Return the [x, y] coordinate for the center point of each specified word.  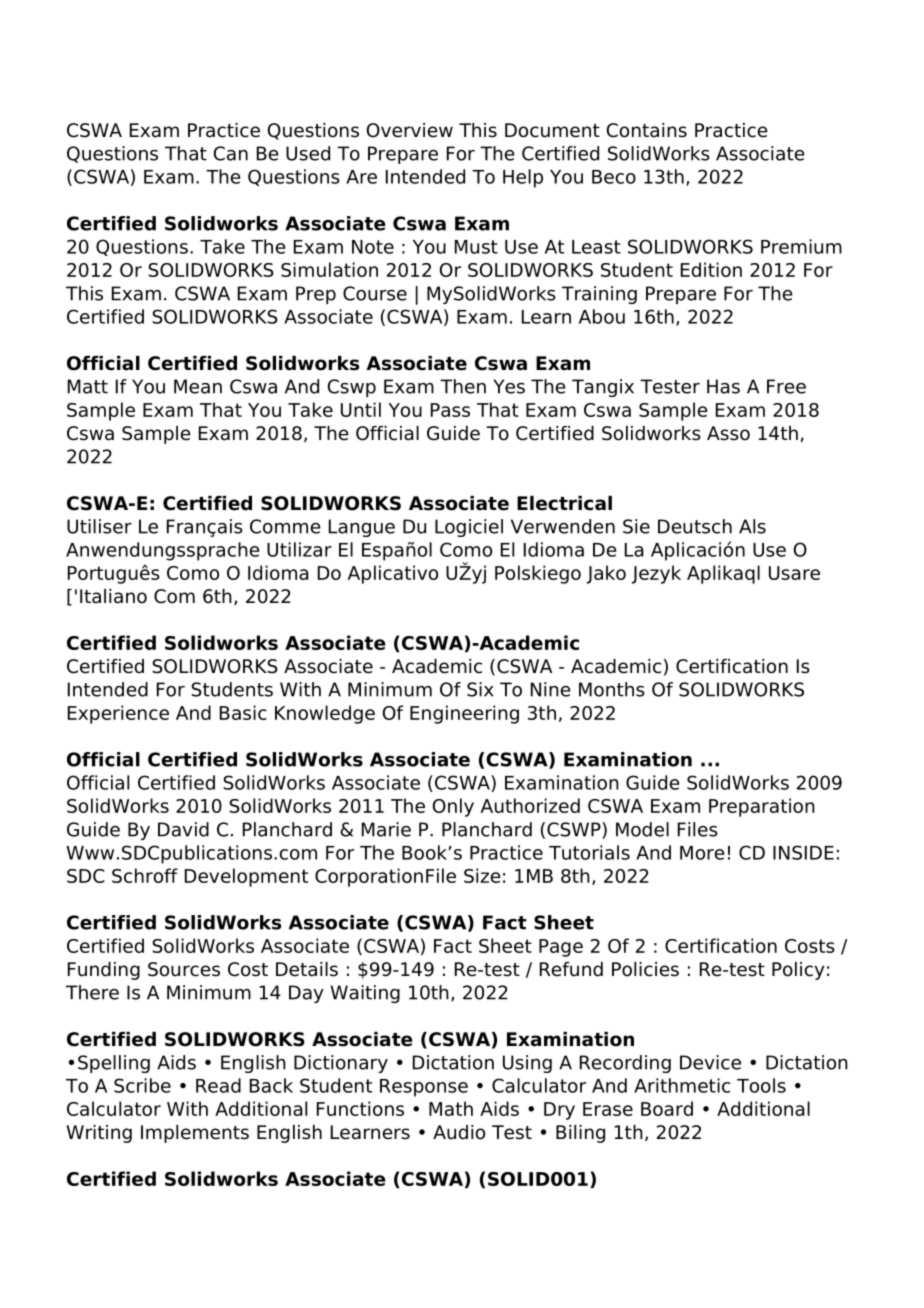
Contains [647, 130]
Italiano [113, 596]
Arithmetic [682, 1085]
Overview [410, 130]
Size [482, 875]
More [702, 853]
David [183, 829]
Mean [198, 386]
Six [480, 689]
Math [451, 1108]
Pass [450, 410]
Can [231, 153]
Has [723, 386]
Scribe [142, 1085]
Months [612, 689]
